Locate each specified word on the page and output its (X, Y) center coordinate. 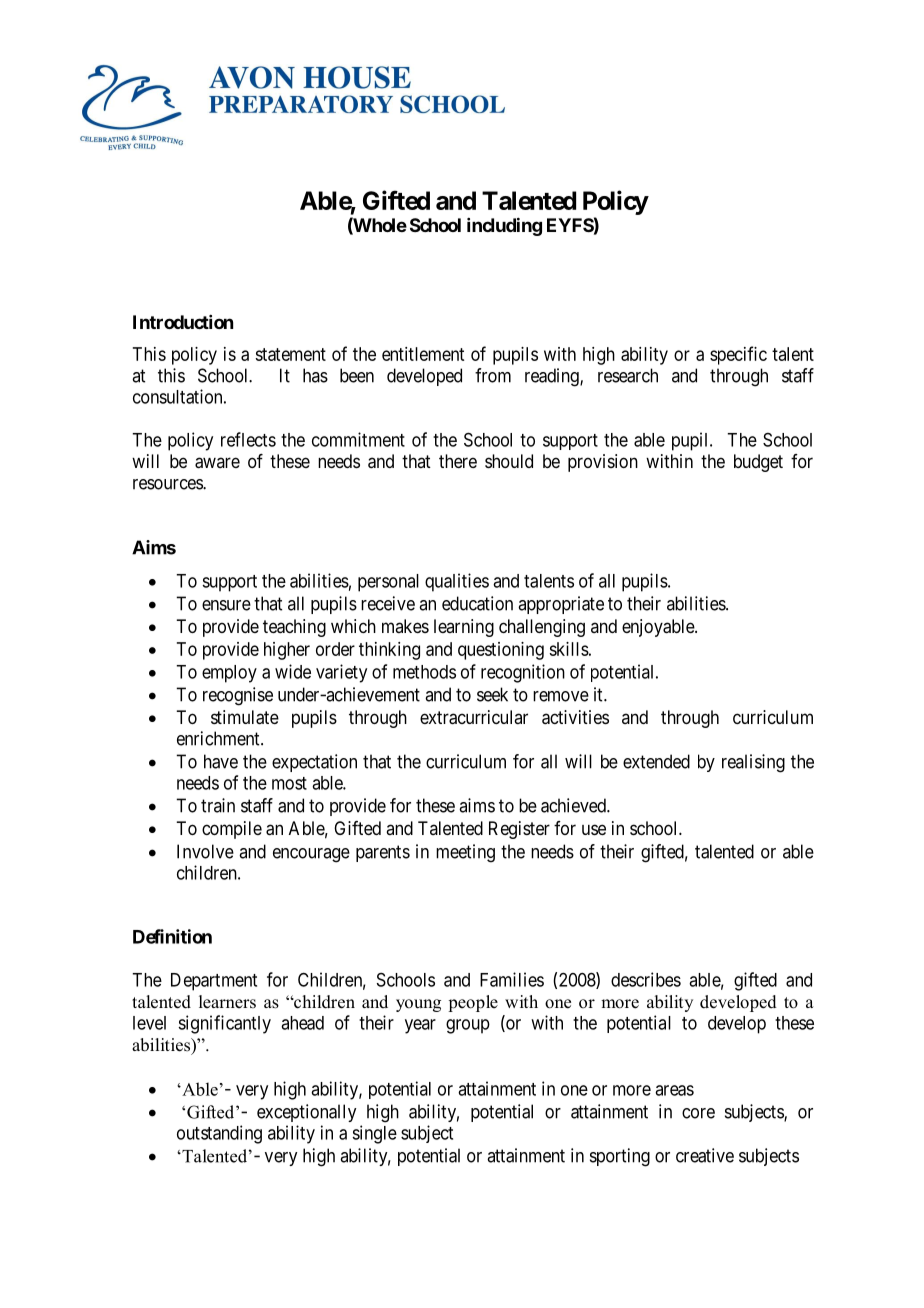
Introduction (183, 322)
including (504, 226)
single (374, 1134)
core (698, 1113)
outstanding (219, 1134)
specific (738, 355)
